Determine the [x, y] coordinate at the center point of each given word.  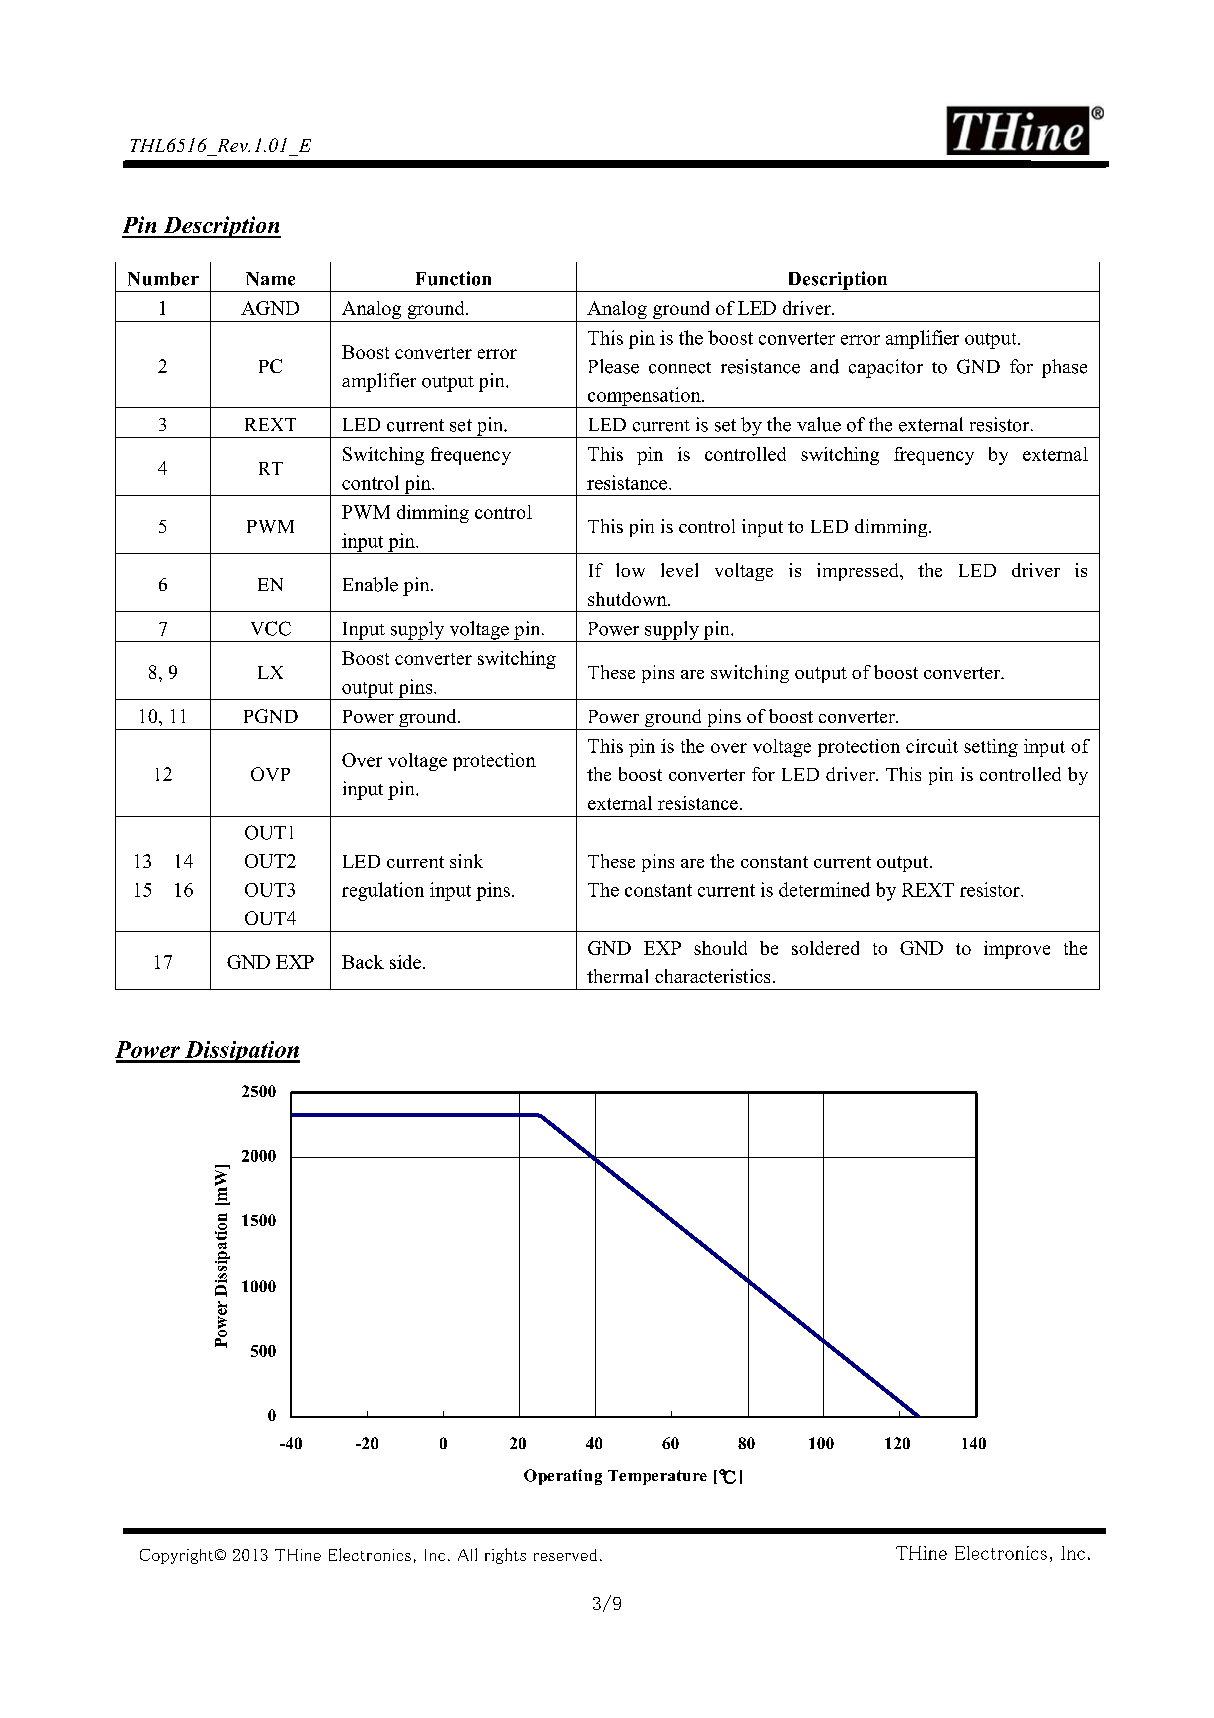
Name [270, 279]
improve [1017, 950]
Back [363, 962]
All [467, 1554]
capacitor [886, 368]
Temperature [657, 1477]
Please [614, 366]
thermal [617, 976]
